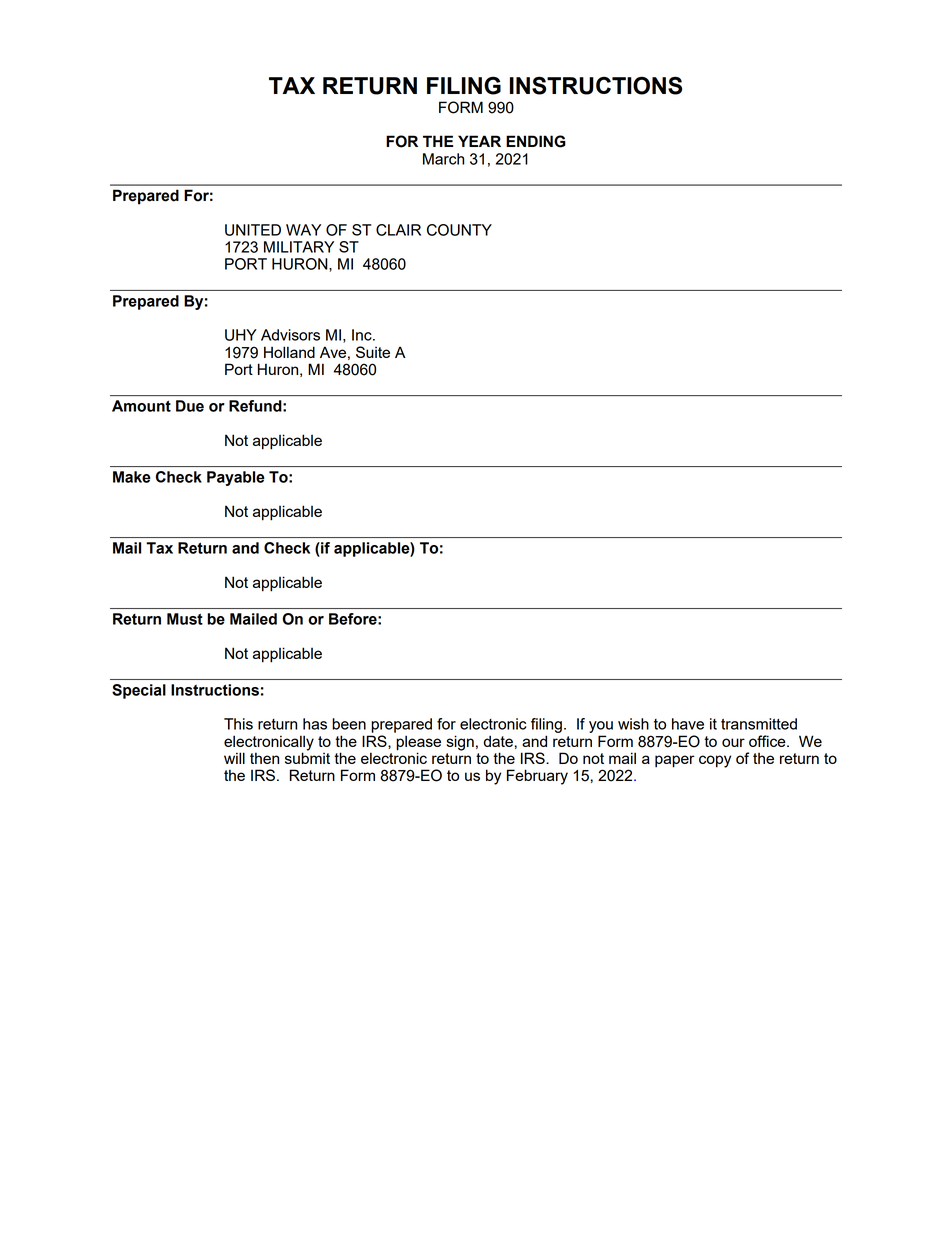  I want to click on Payable, so click(236, 478).
